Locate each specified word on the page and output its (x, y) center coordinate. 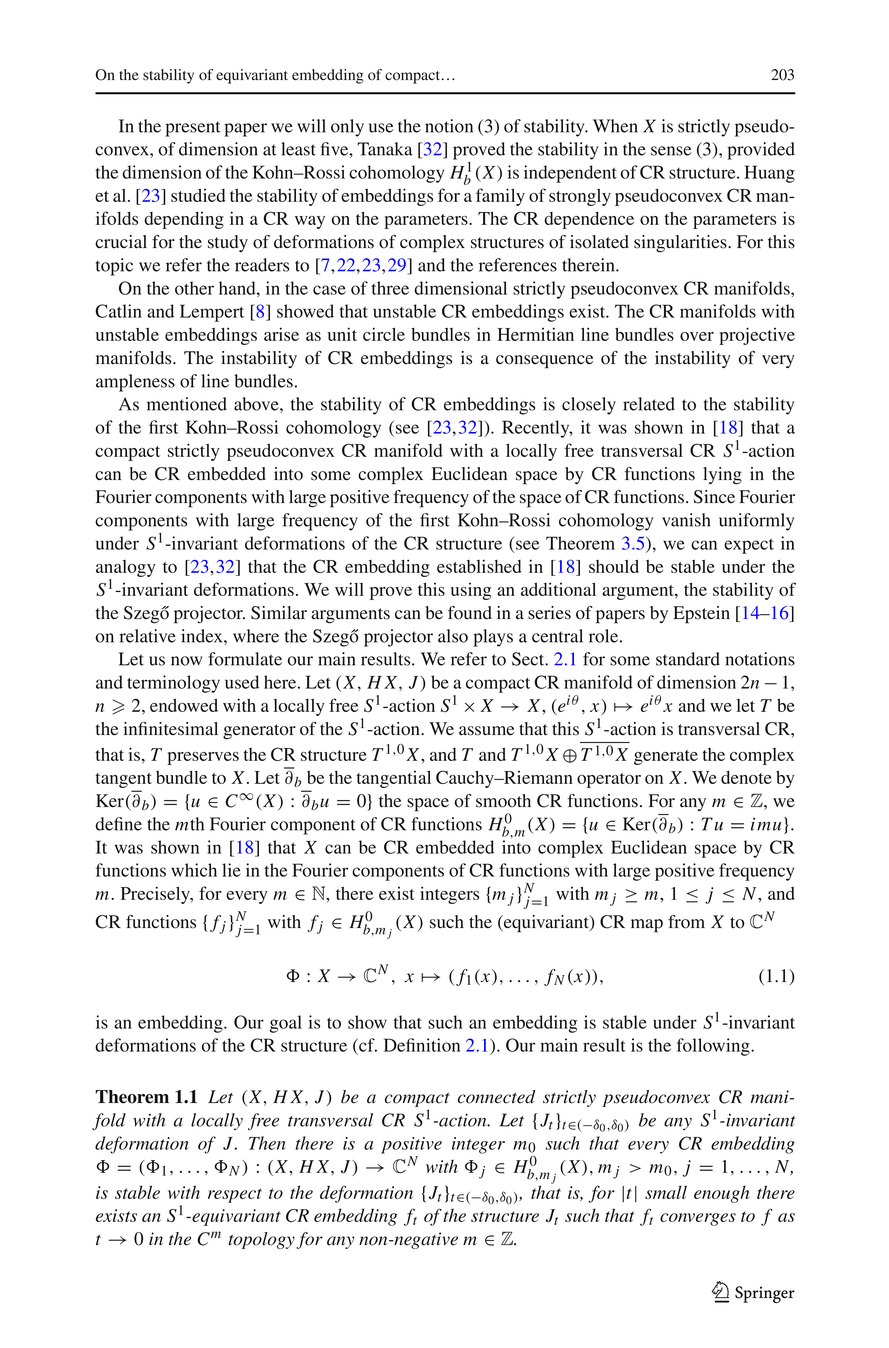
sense (671, 151)
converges (698, 1219)
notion (449, 126)
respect (235, 1195)
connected (497, 1097)
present (193, 129)
